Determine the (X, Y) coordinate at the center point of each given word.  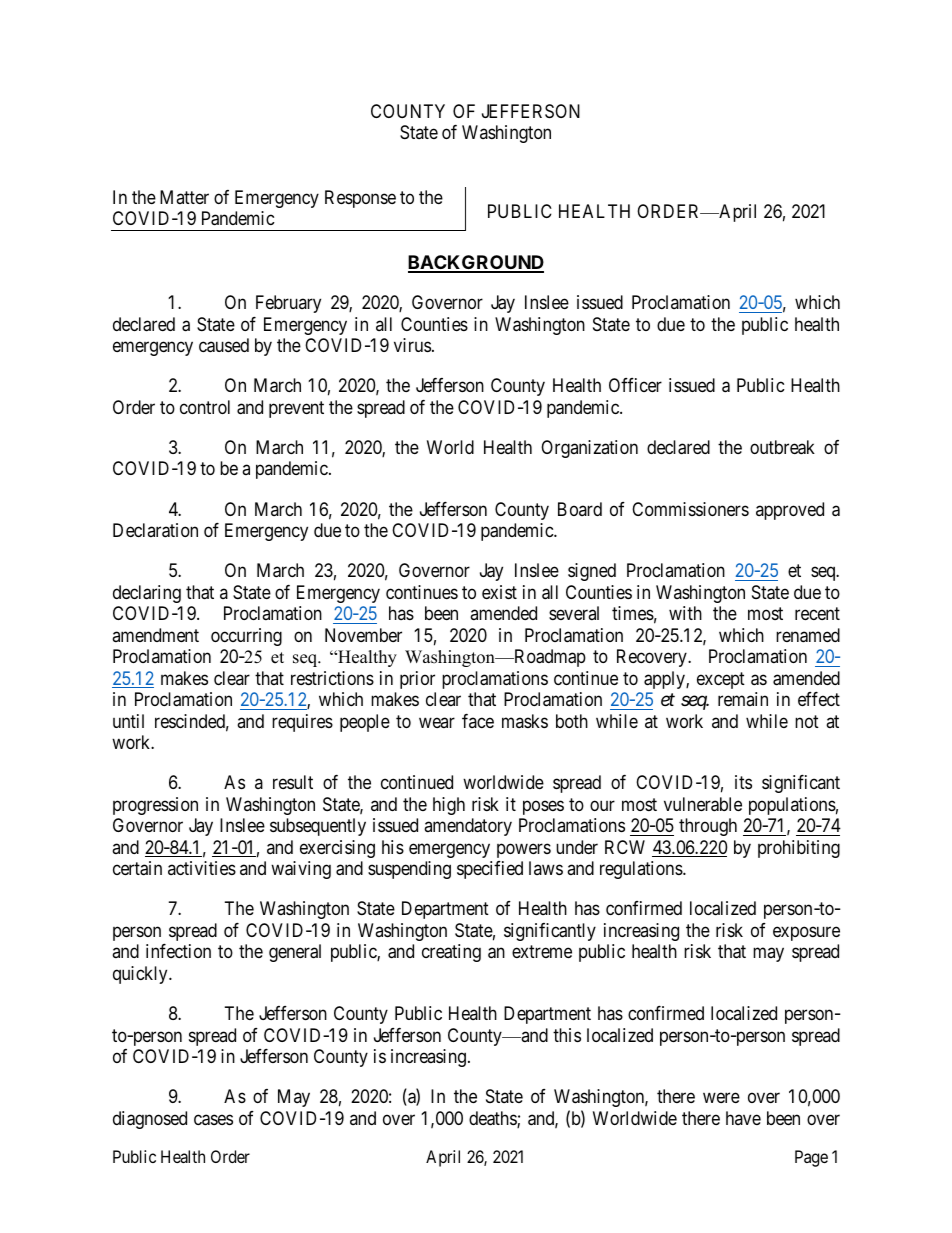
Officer (635, 385)
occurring (246, 637)
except (721, 680)
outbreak (782, 447)
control (205, 407)
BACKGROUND (476, 263)
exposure (806, 933)
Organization (589, 449)
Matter (184, 197)
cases (213, 1120)
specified (490, 870)
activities (202, 868)
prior (417, 680)
